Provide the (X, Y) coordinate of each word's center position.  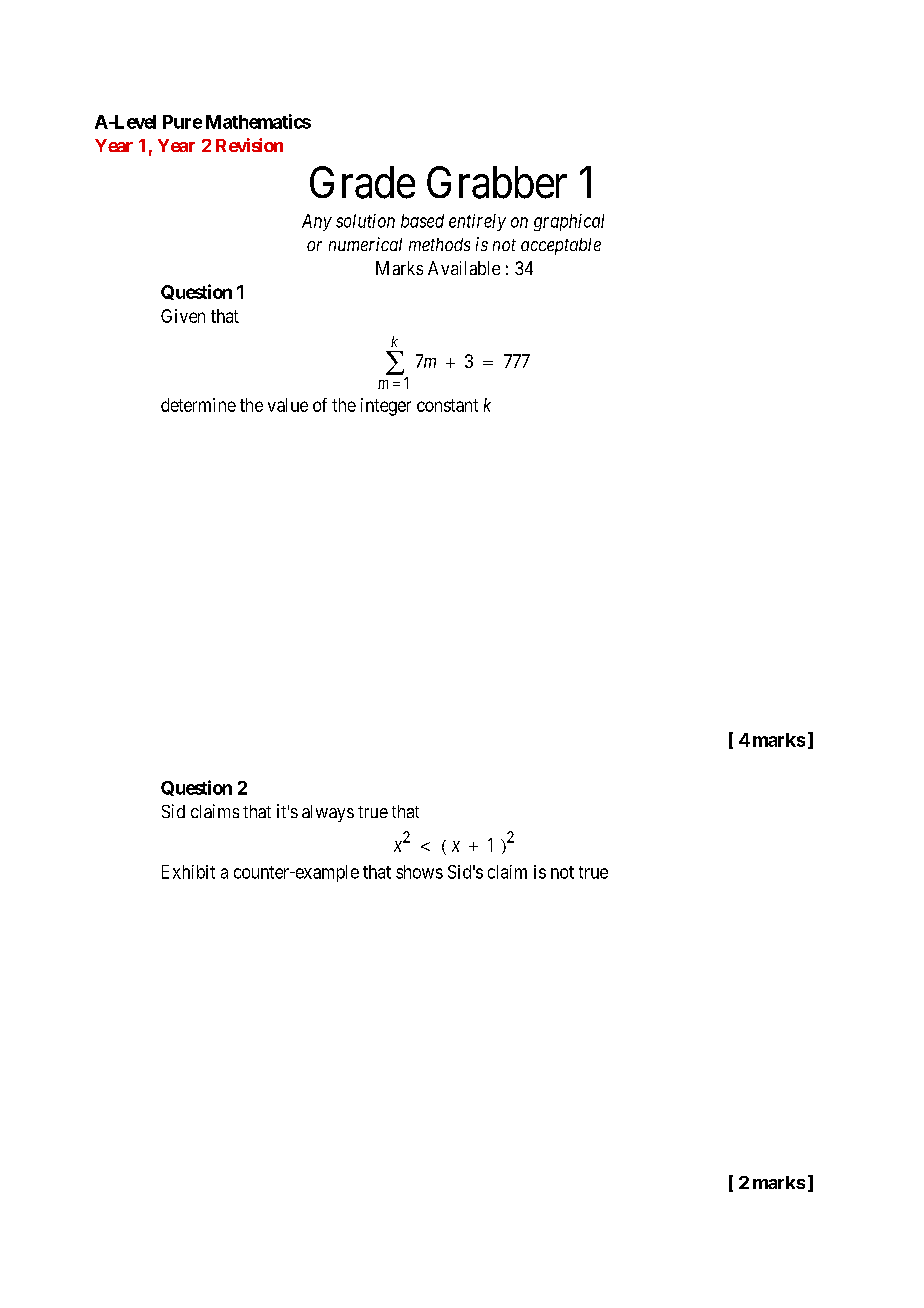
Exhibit (188, 872)
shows (419, 872)
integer (386, 407)
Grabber (497, 182)
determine (198, 405)
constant (447, 405)
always (328, 813)
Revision (249, 145)
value (288, 405)
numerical (365, 244)
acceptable (561, 246)
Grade (362, 182)
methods (439, 244)
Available (464, 268)
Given (183, 316)
